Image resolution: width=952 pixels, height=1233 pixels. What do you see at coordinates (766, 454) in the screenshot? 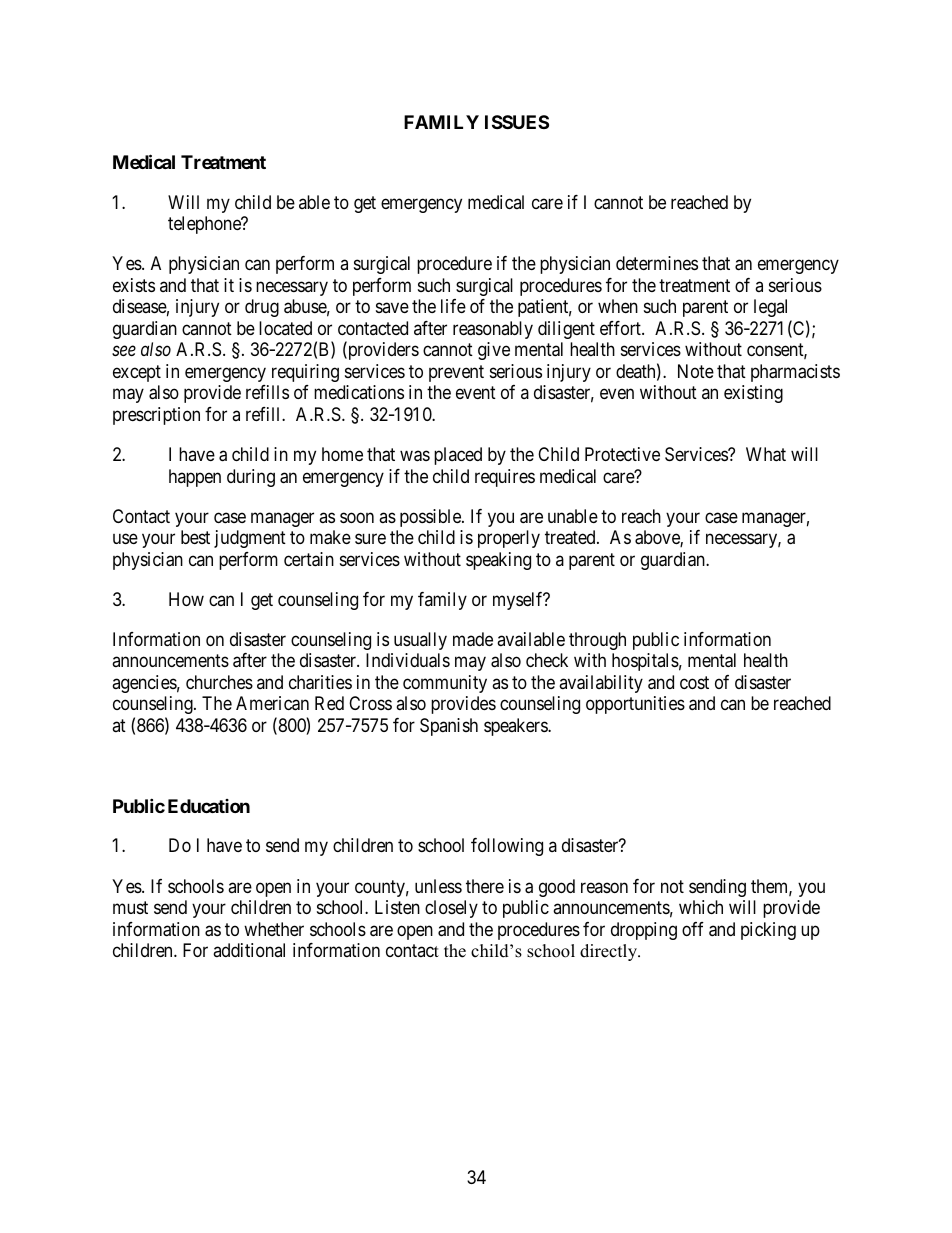
I see `What` at bounding box center [766, 454].
